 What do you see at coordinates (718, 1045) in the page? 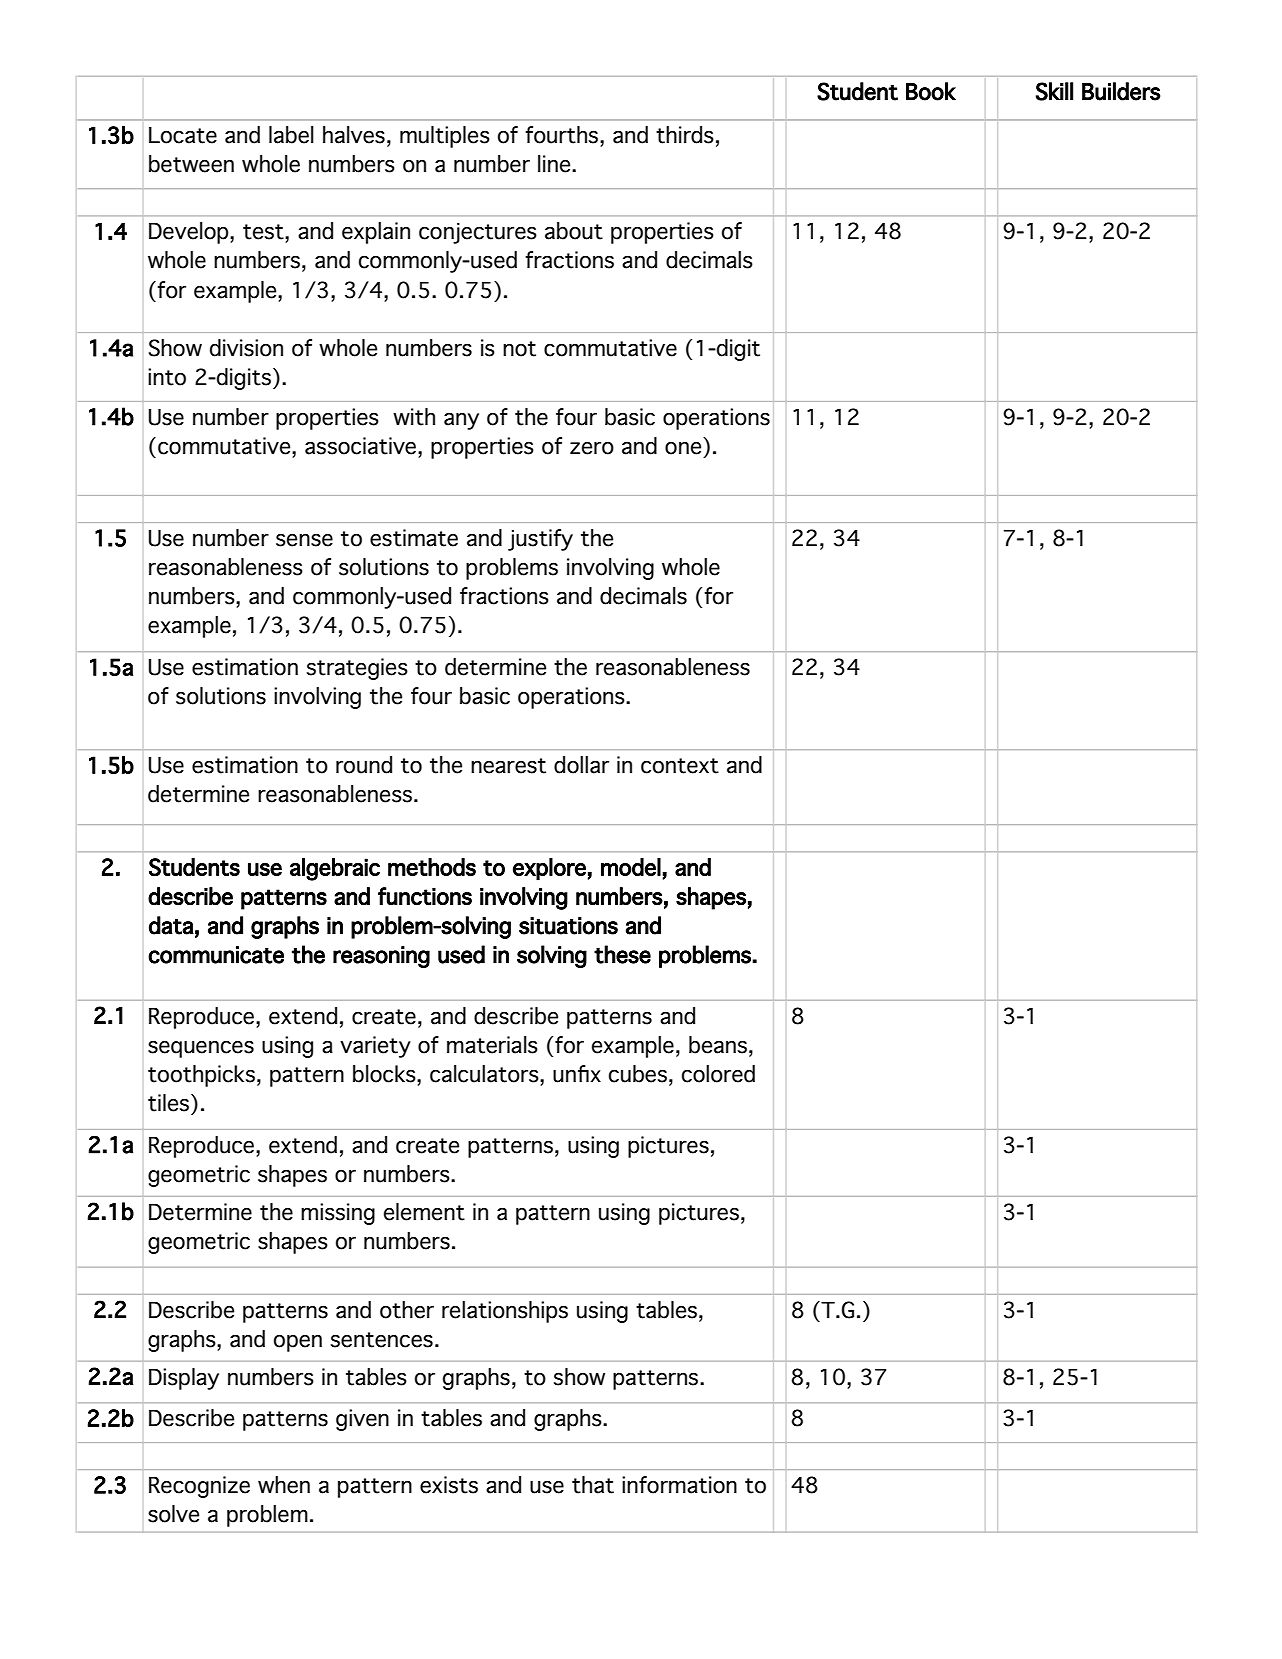
I see `beans` at bounding box center [718, 1045].
